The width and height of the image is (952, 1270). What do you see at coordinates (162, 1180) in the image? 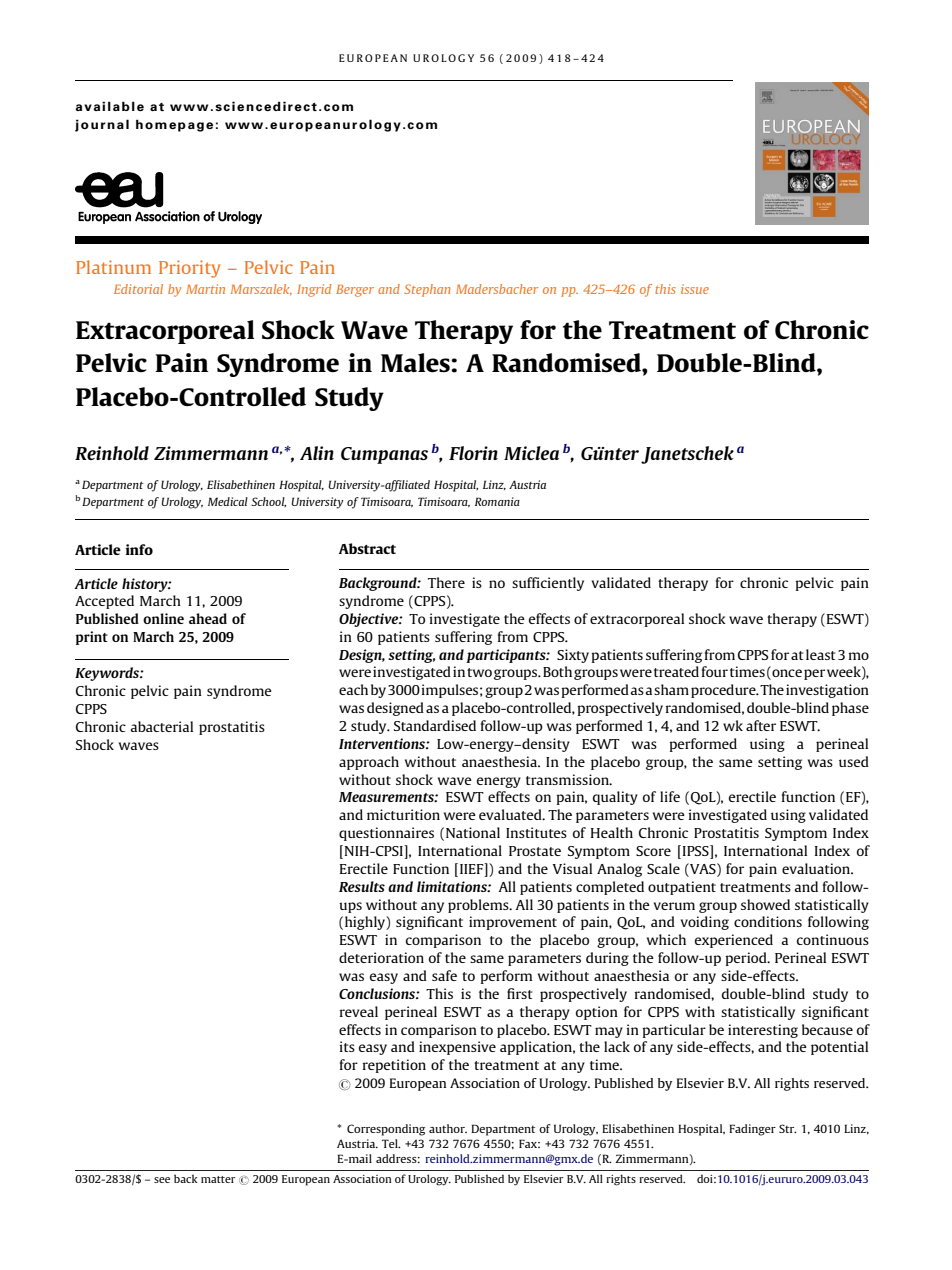
I see `see` at bounding box center [162, 1180].
